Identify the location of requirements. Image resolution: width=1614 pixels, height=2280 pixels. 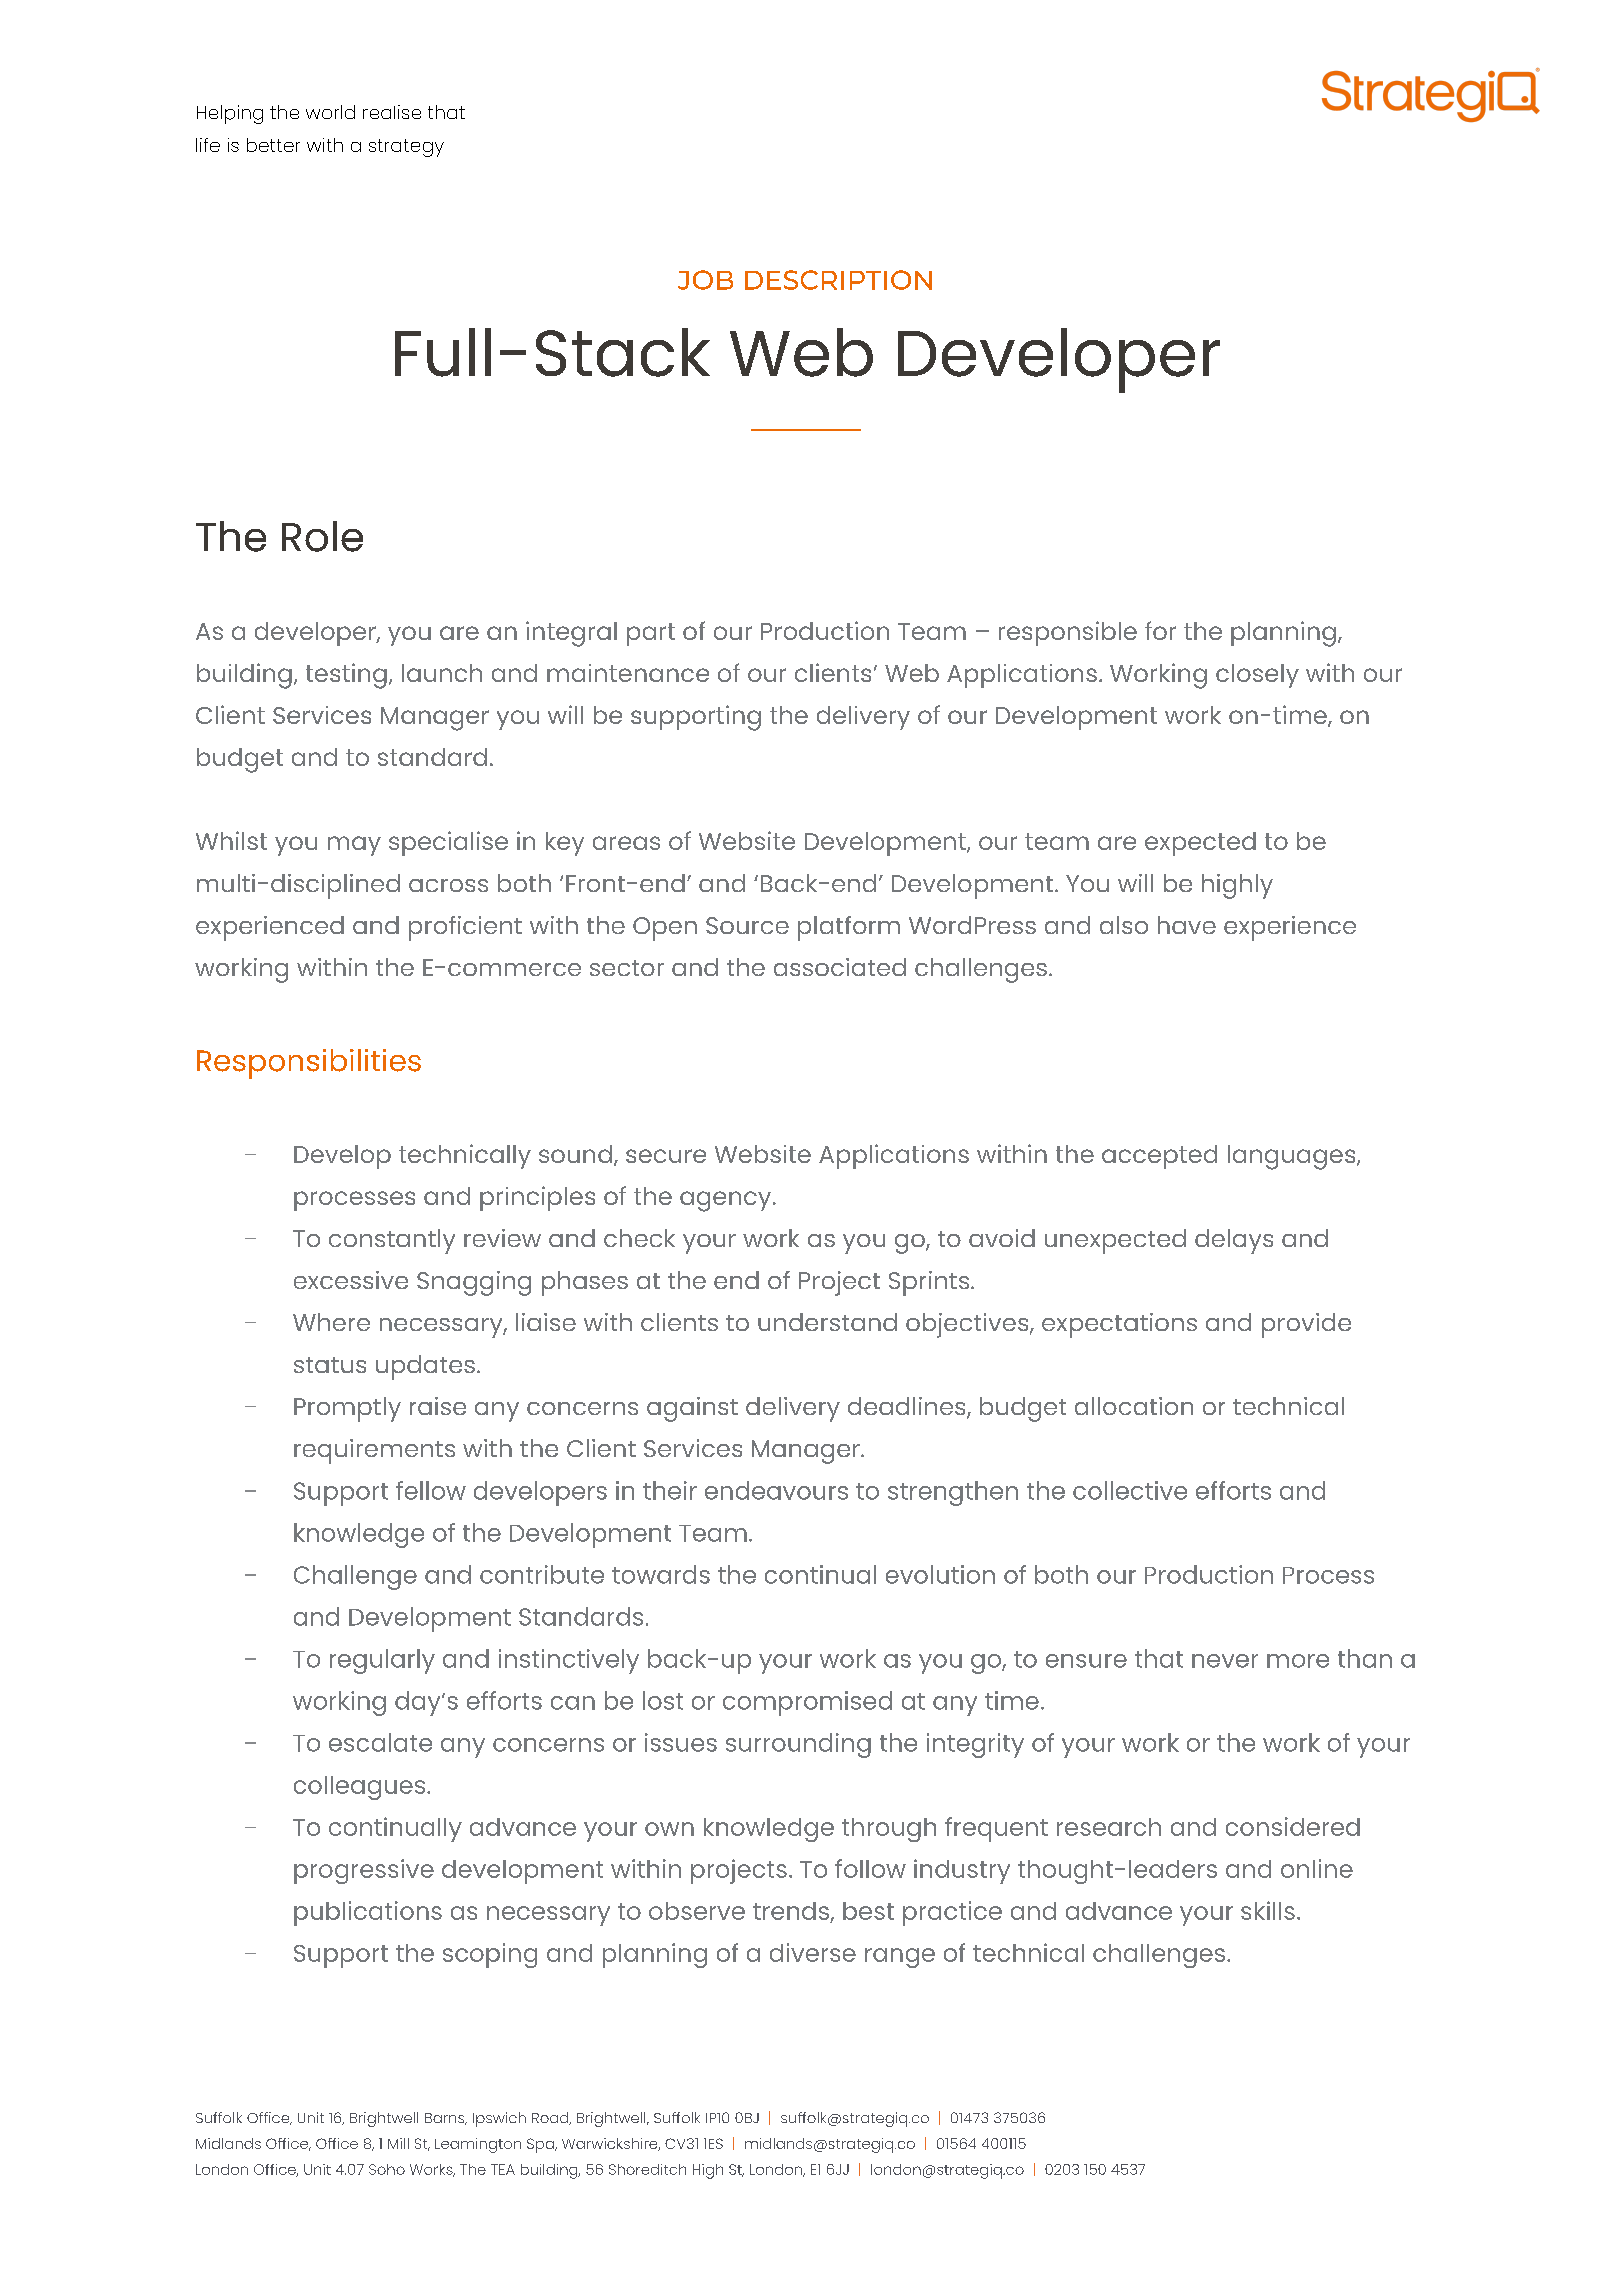
(374, 1451).
